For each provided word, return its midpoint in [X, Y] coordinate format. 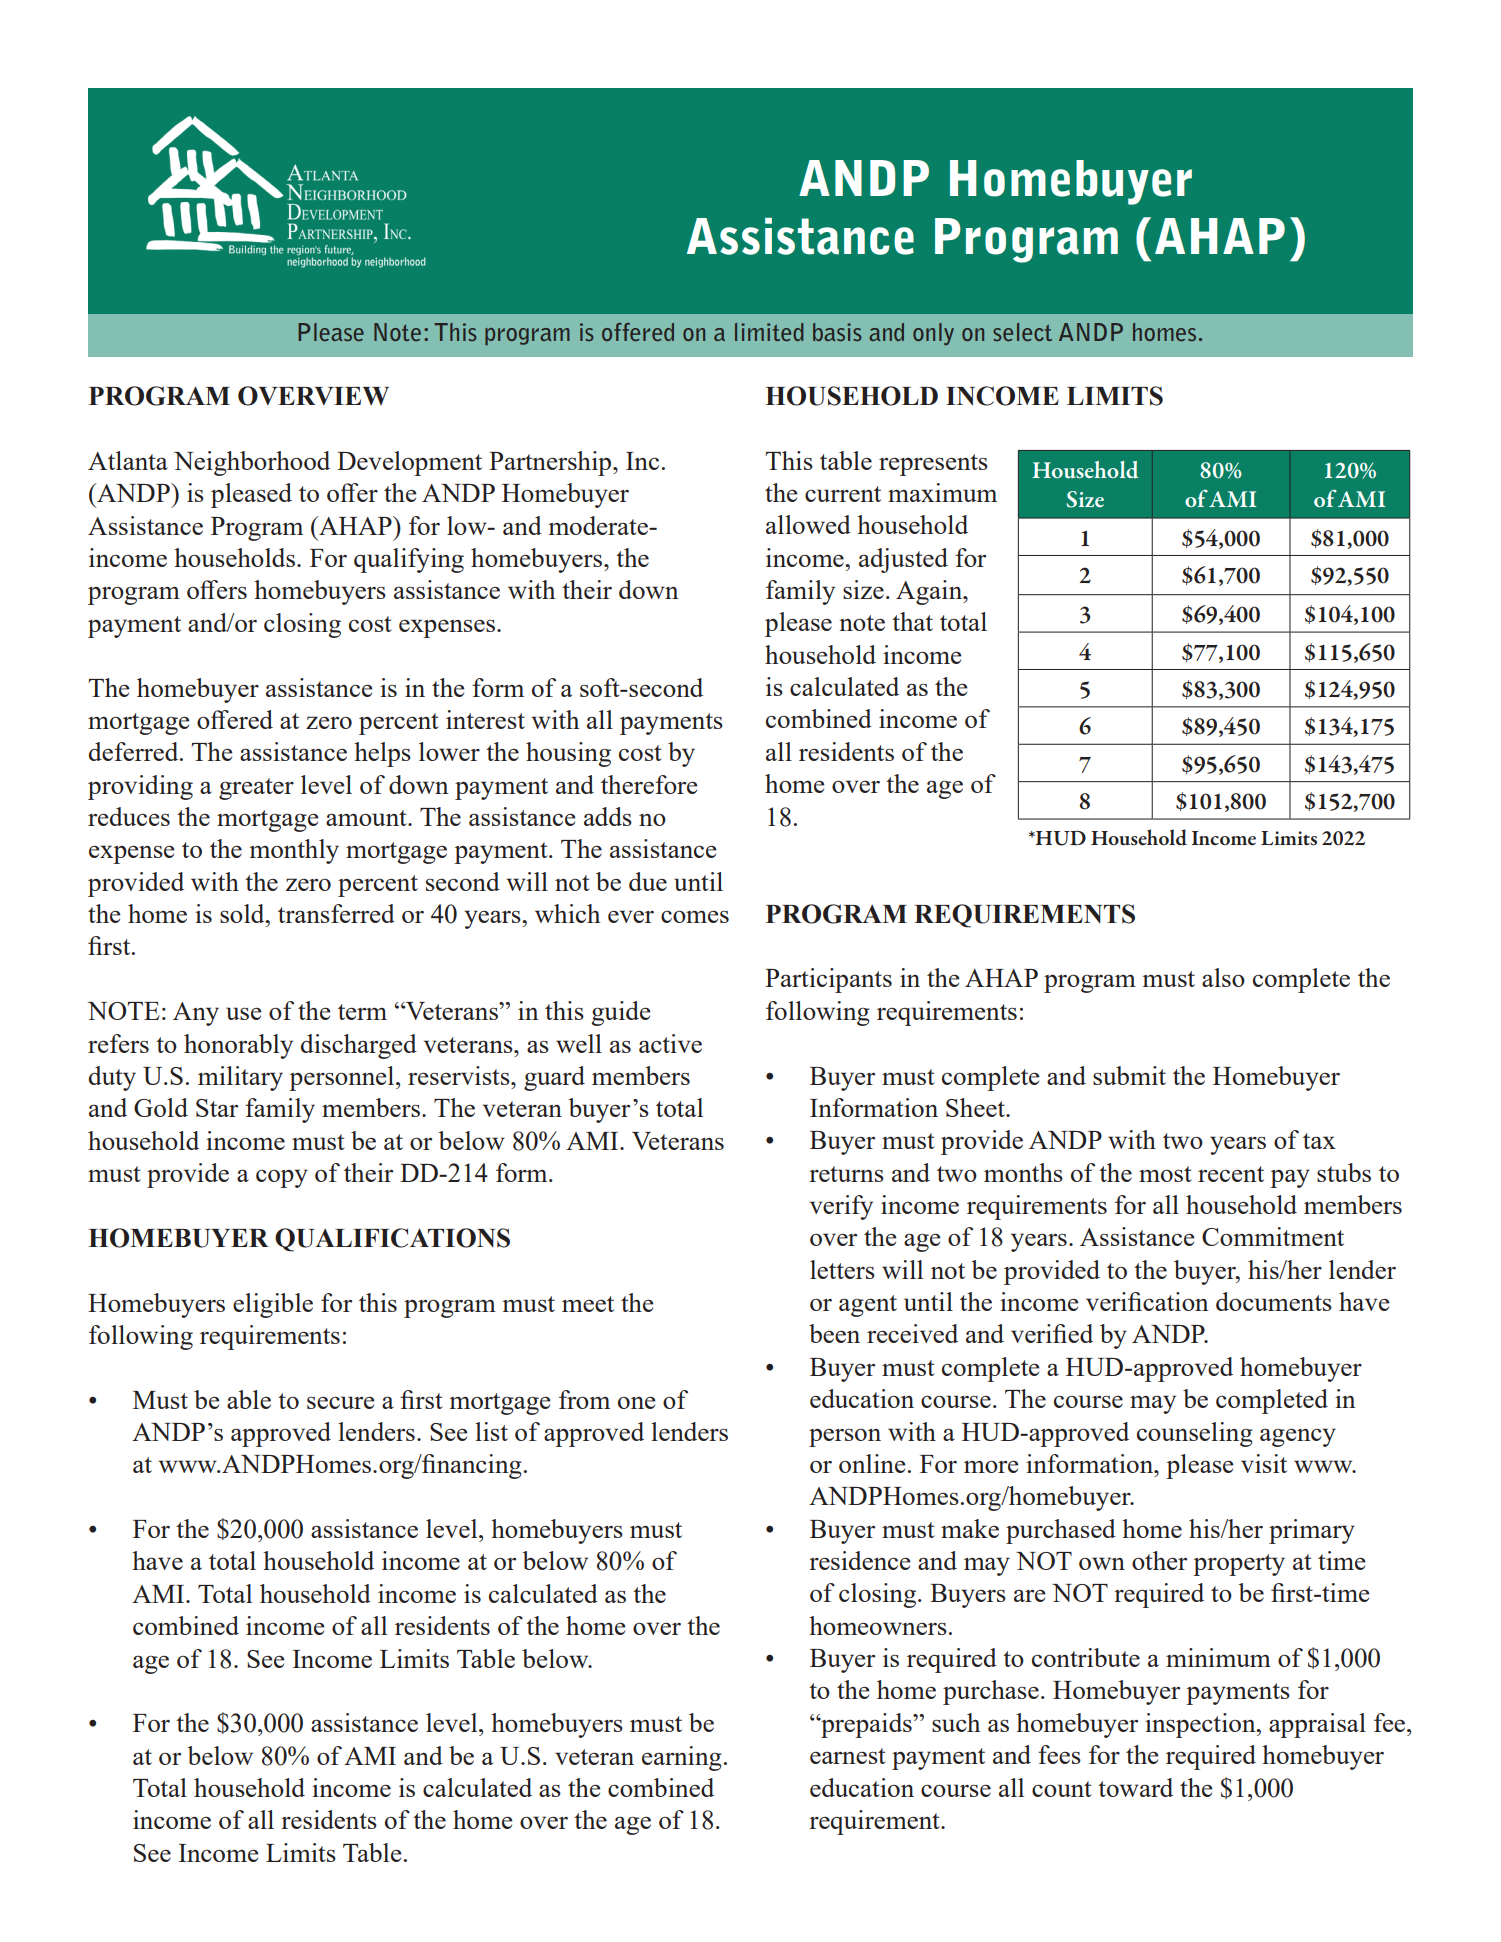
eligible [273, 1305]
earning [682, 1758]
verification [1147, 1301]
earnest [848, 1756]
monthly [294, 851]
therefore [649, 784]
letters [842, 1269]
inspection [1201, 1725]
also [1223, 977]
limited [769, 332]
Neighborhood [252, 463]
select [1022, 332]
